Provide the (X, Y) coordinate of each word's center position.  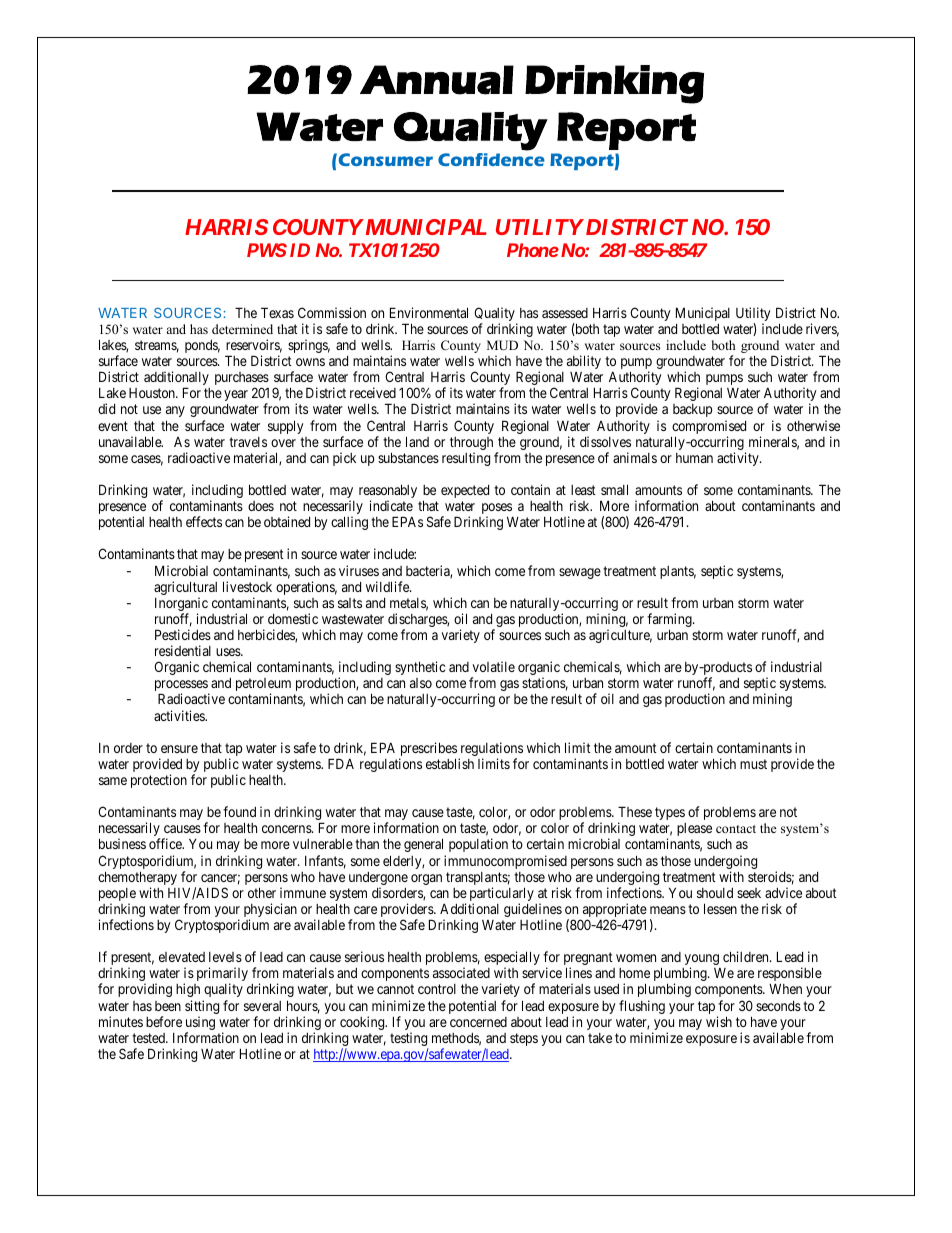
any (175, 411)
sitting (202, 1008)
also (421, 683)
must (753, 764)
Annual (437, 80)
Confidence (491, 159)
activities (180, 715)
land (417, 441)
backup (692, 410)
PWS (267, 250)
